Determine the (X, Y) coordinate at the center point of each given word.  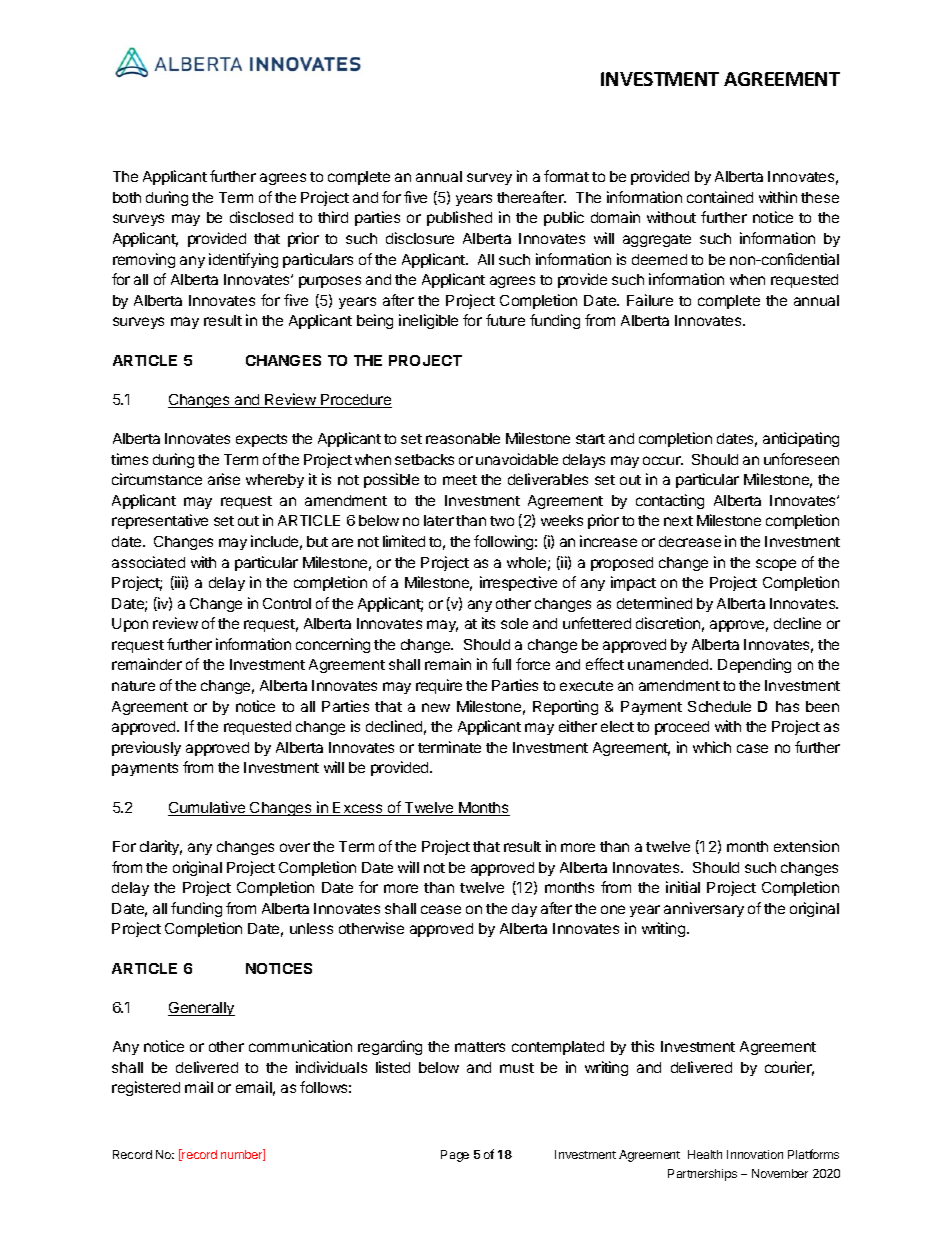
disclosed (261, 217)
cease (441, 909)
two (502, 521)
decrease (690, 541)
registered (146, 1088)
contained (720, 197)
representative (160, 521)
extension (806, 846)
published (459, 218)
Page (455, 1156)
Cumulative (208, 808)
